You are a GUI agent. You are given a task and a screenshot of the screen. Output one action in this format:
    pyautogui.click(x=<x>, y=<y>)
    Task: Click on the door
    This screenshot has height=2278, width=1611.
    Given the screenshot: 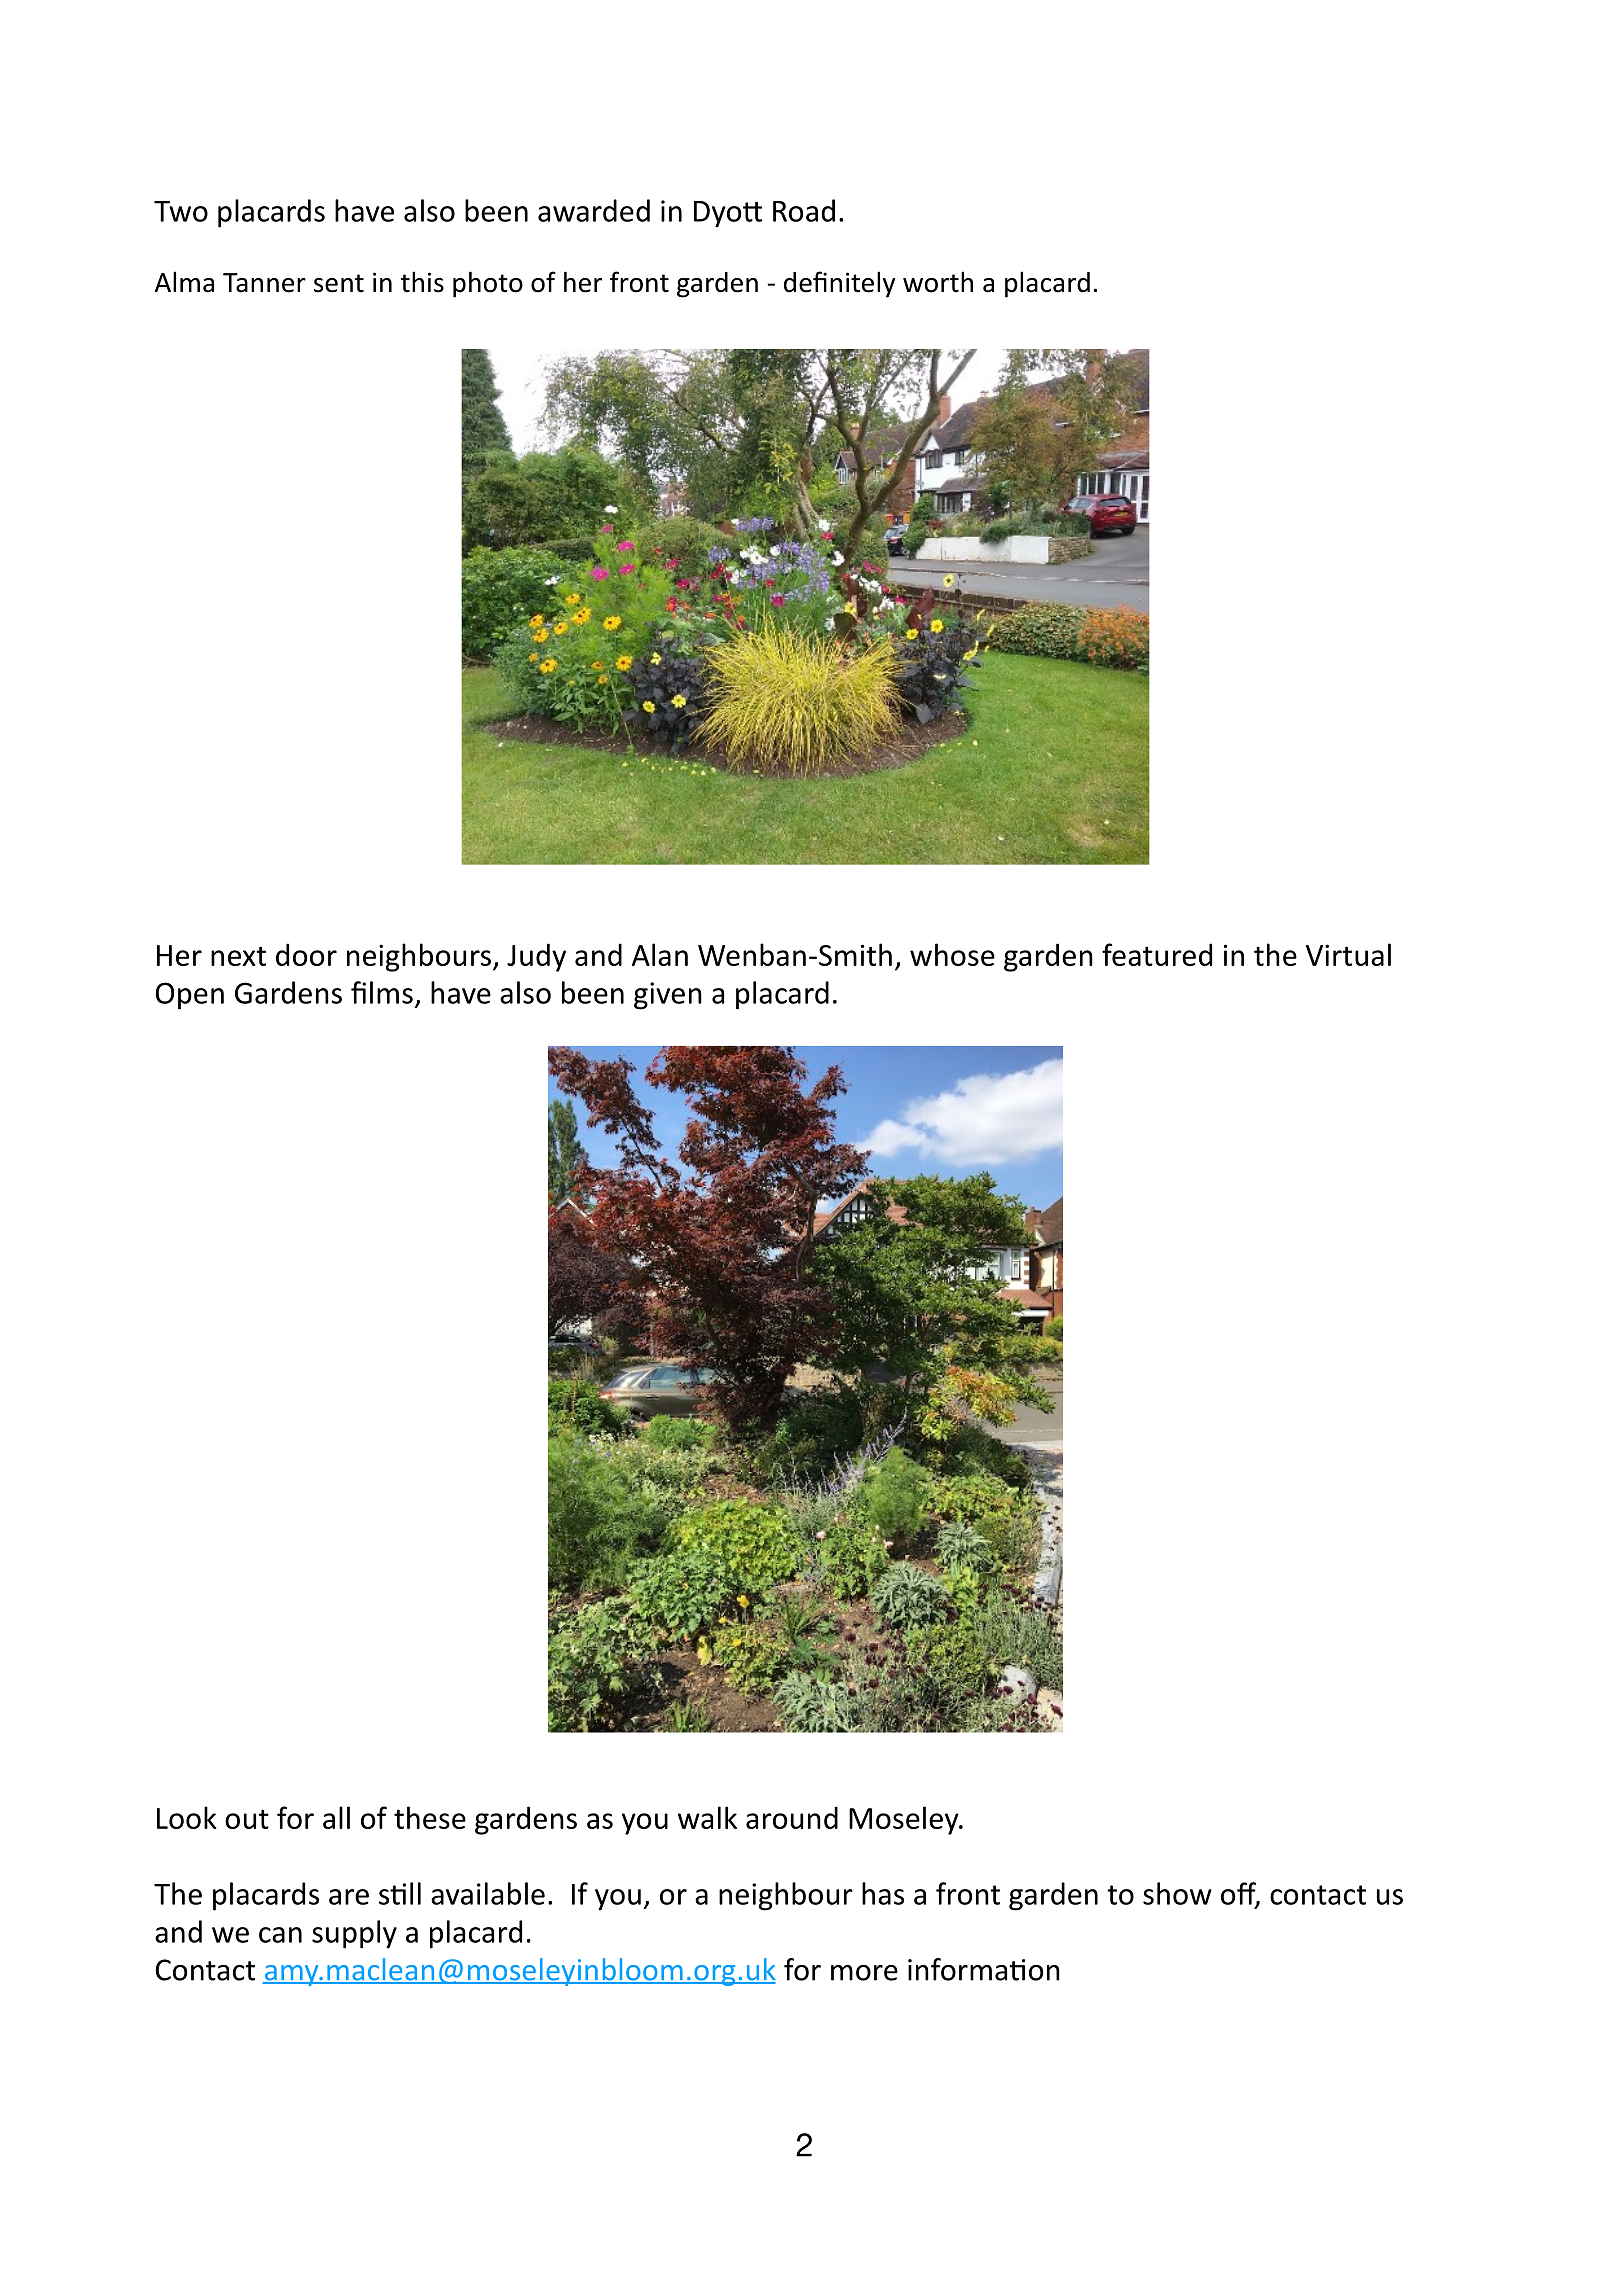 What is the action you would take?
    pyautogui.click(x=306, y=954)
